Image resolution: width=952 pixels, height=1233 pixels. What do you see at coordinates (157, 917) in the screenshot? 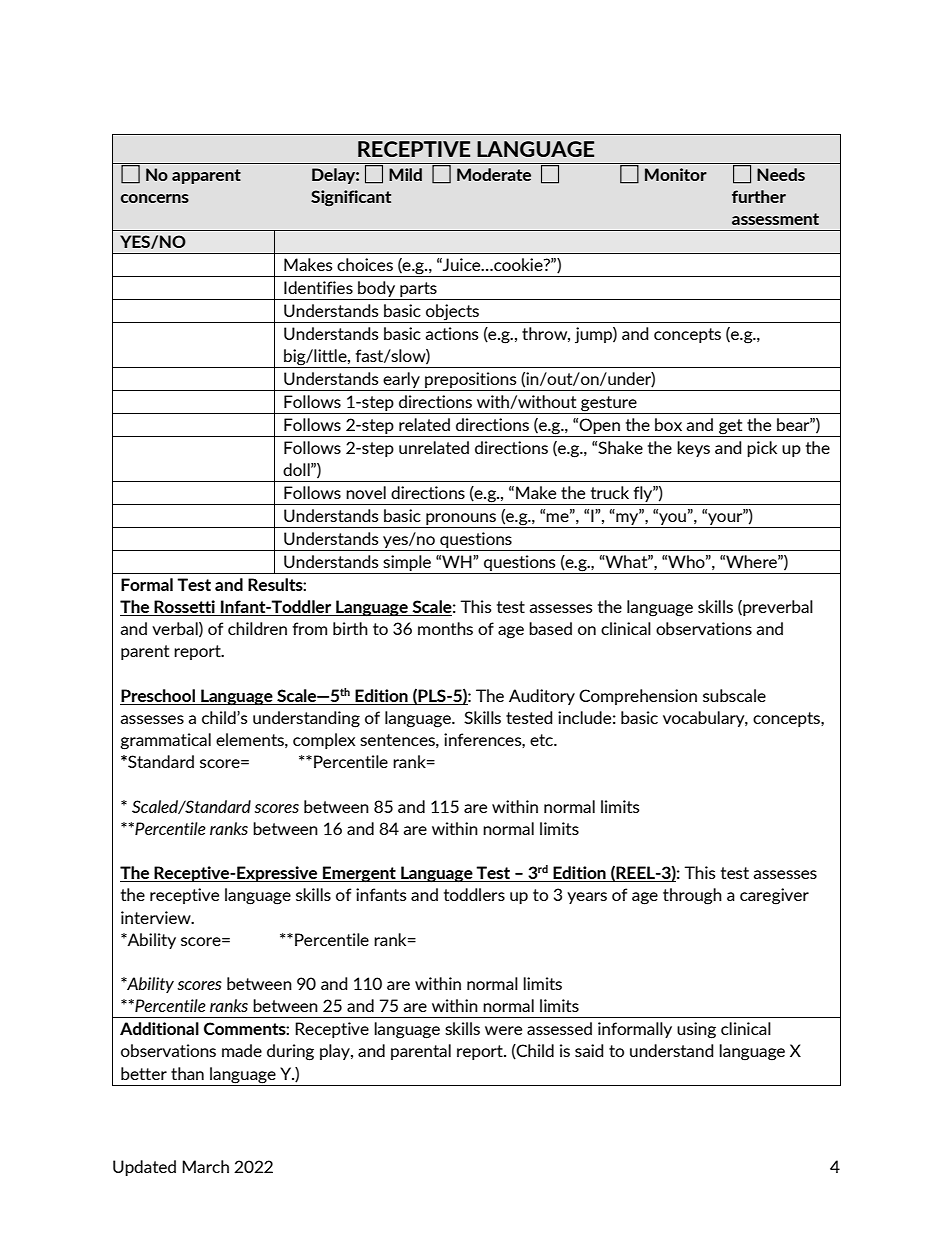
I see `interview` at bounding box center [157, 917].
